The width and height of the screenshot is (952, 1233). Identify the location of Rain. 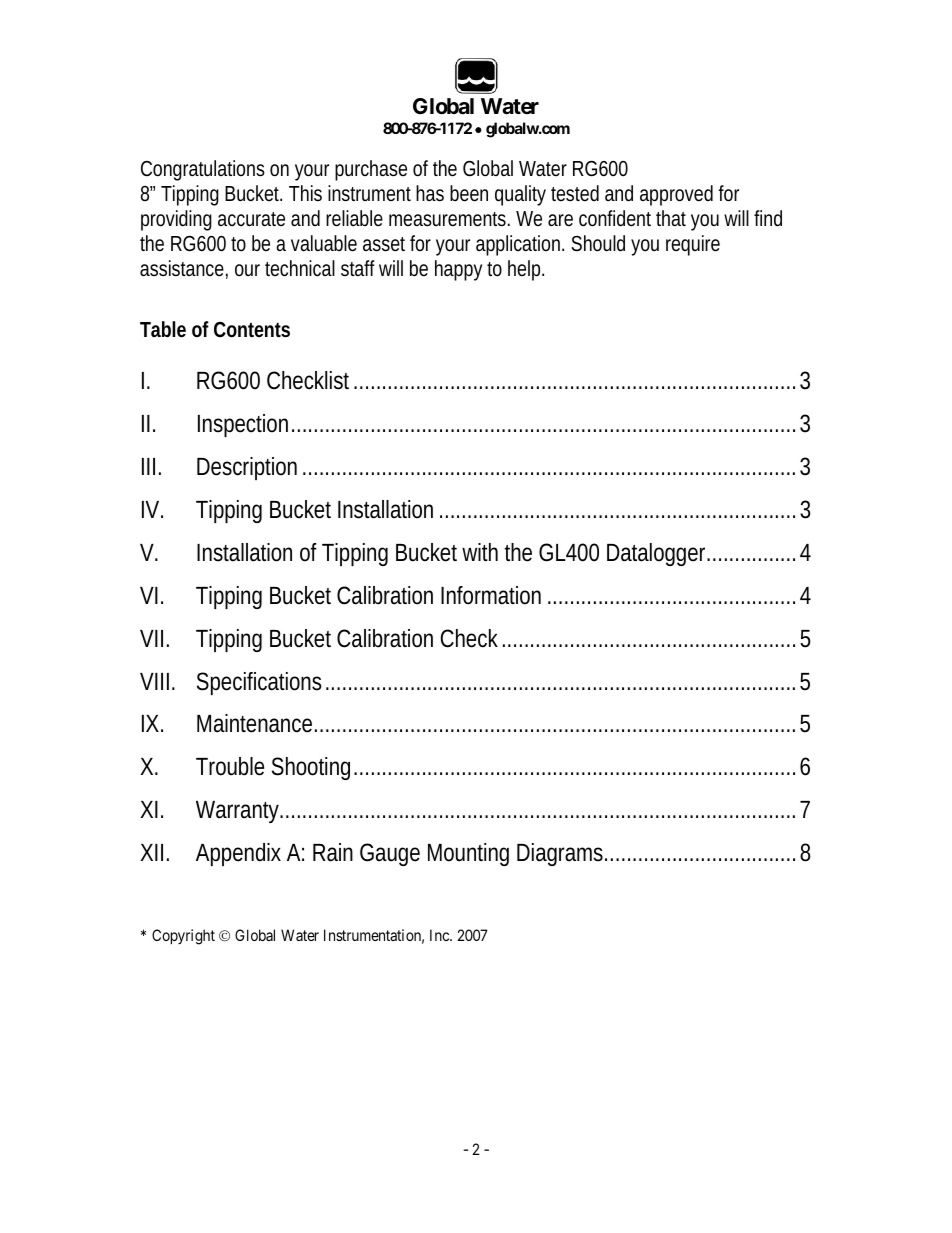
(333, 852).
